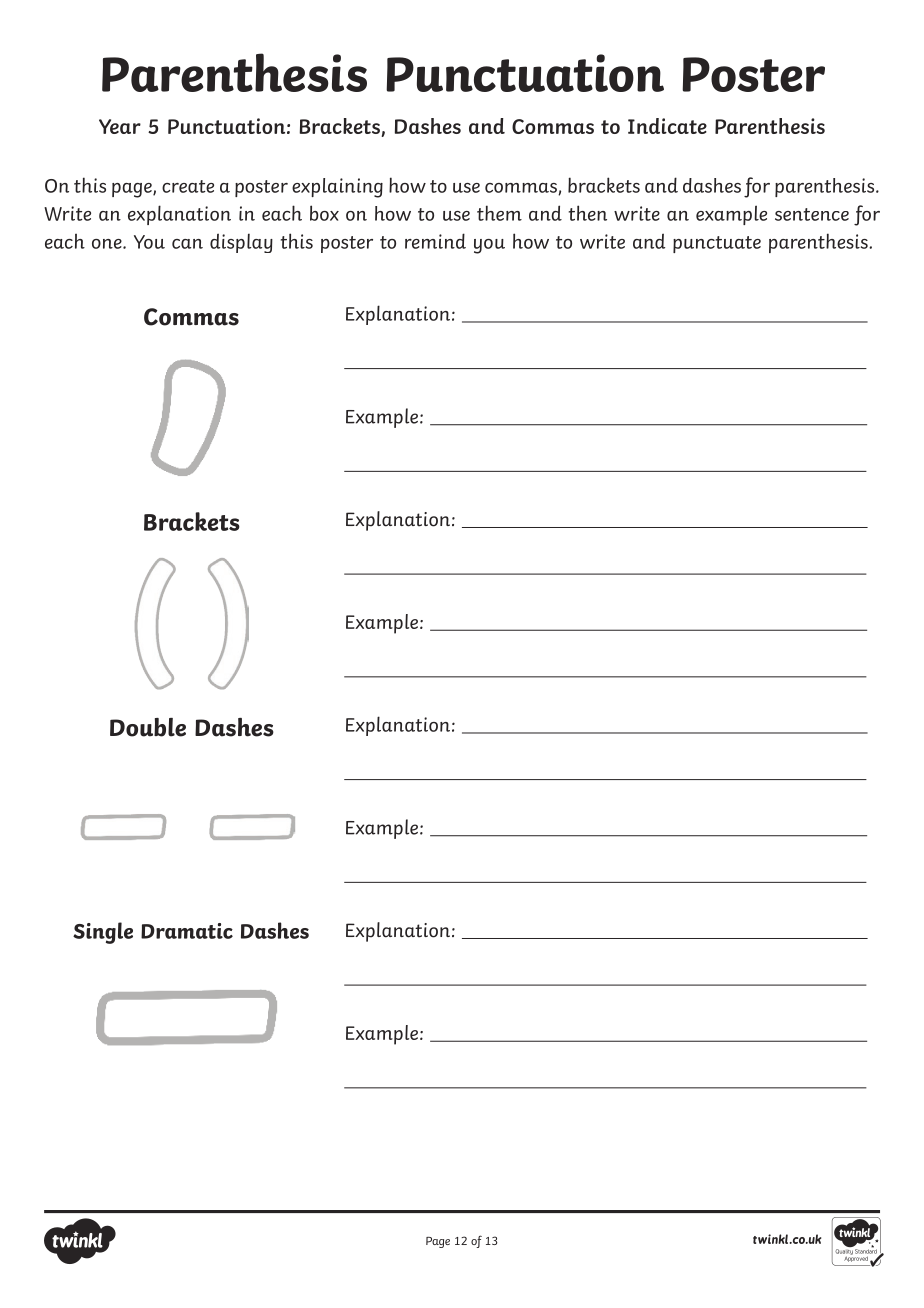 Image resolution: width=924 pixels, height=1308 pixels. What do you see at coordinates (103, 933) in the screenshot?
I see `Single` at bounding box center [103, 933].
